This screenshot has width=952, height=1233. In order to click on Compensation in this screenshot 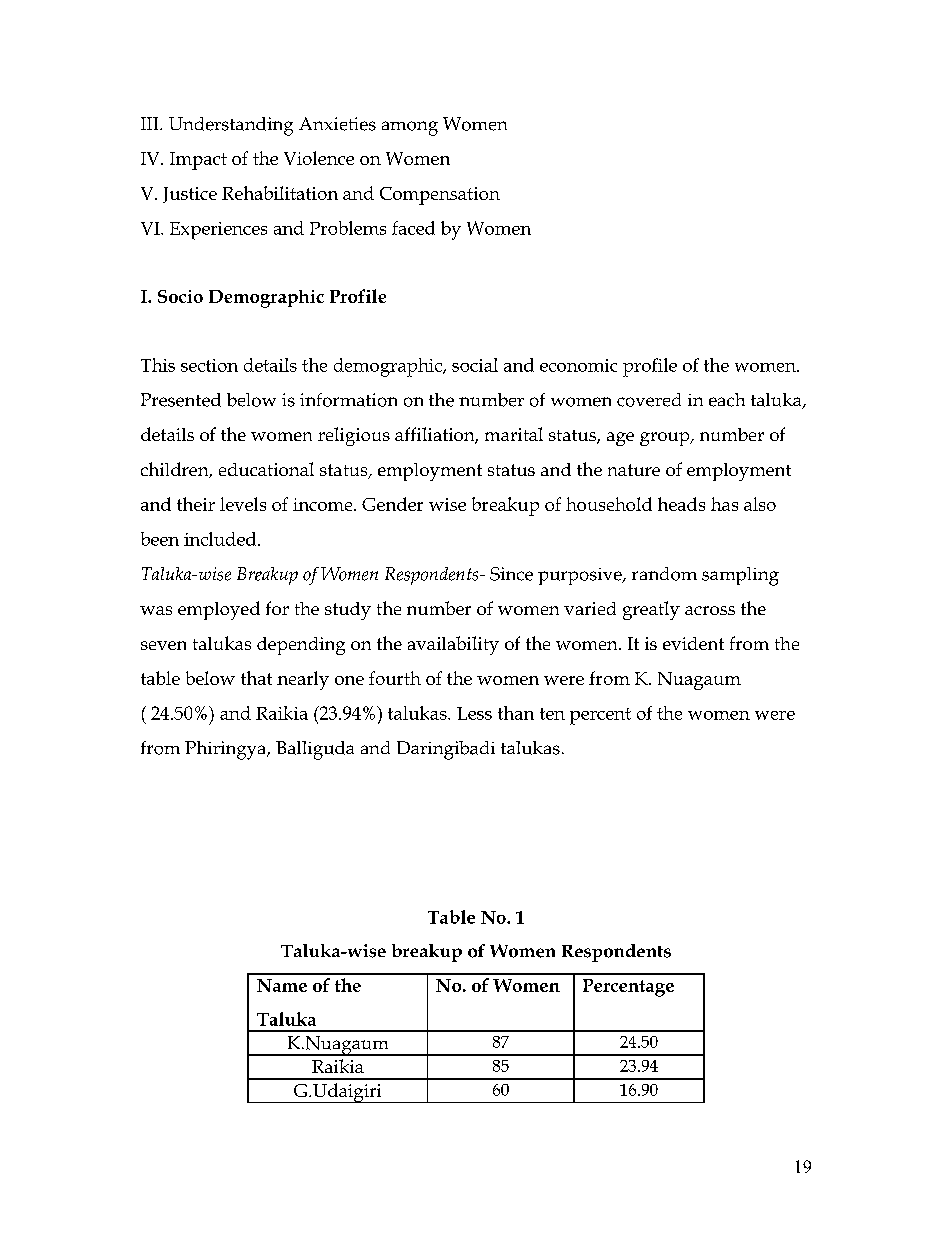, I will do `click(440, 196)`.
